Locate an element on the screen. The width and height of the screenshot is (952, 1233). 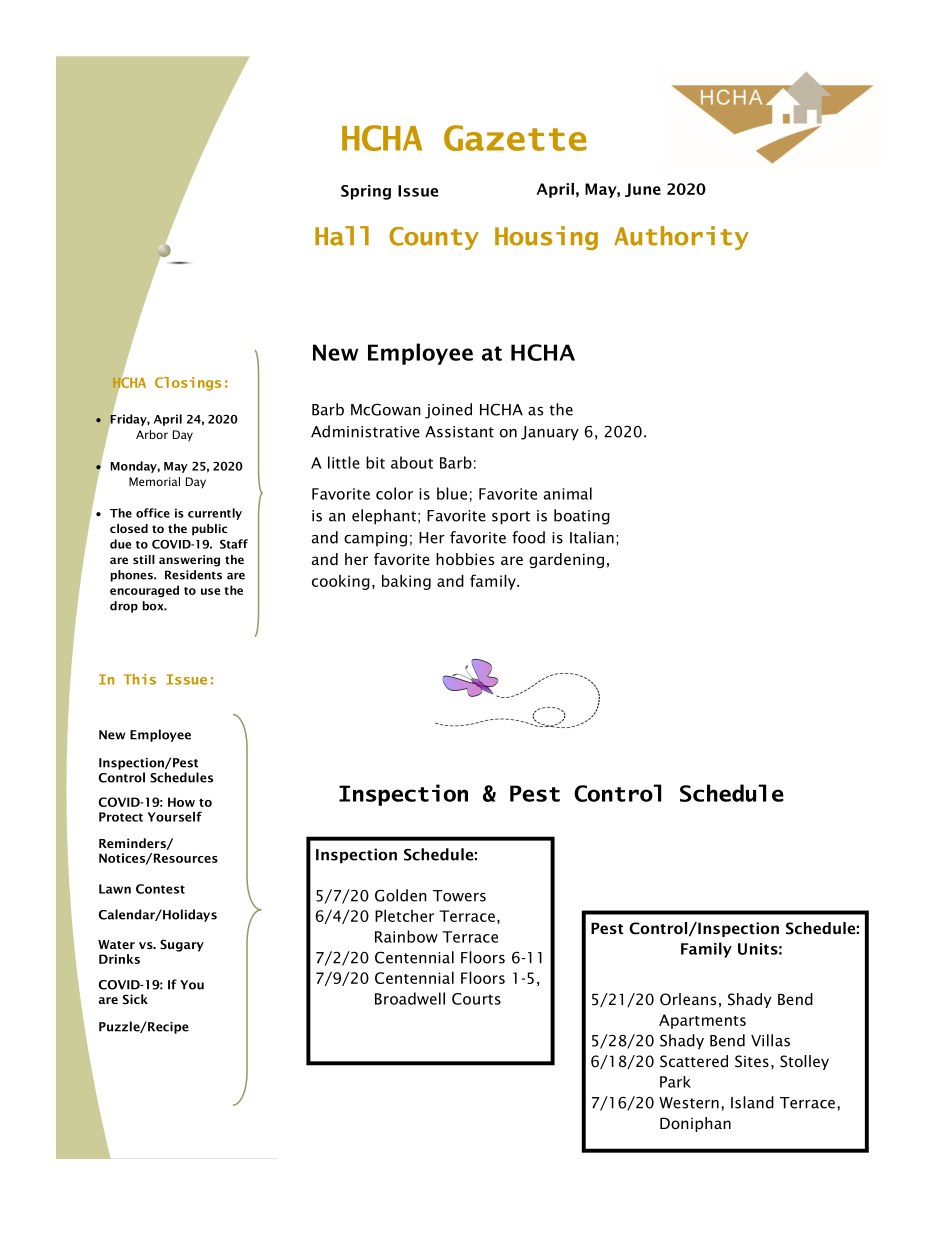
use is located at coordinates (210, 591).
